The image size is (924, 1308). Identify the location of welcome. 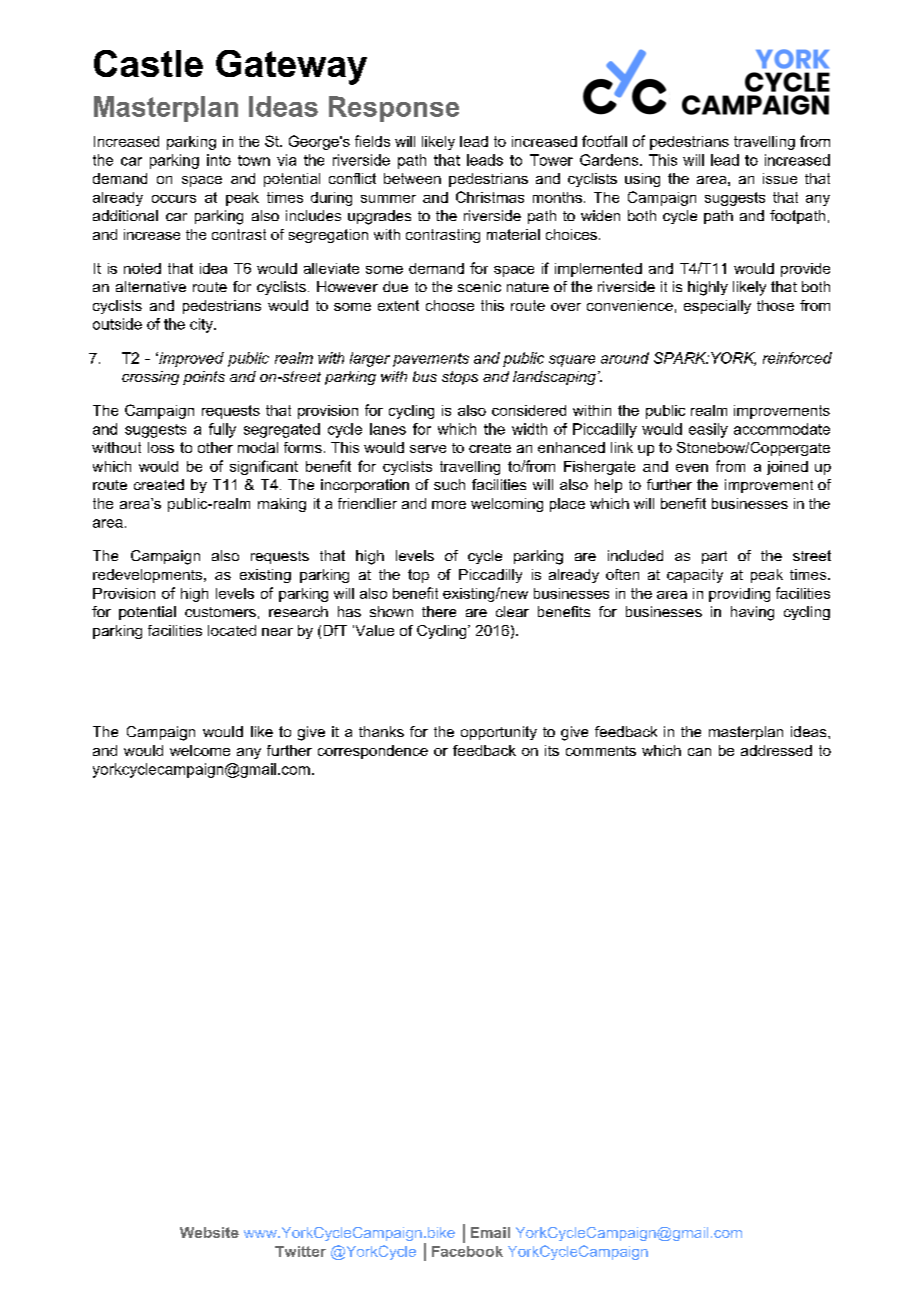
(200, 750).
